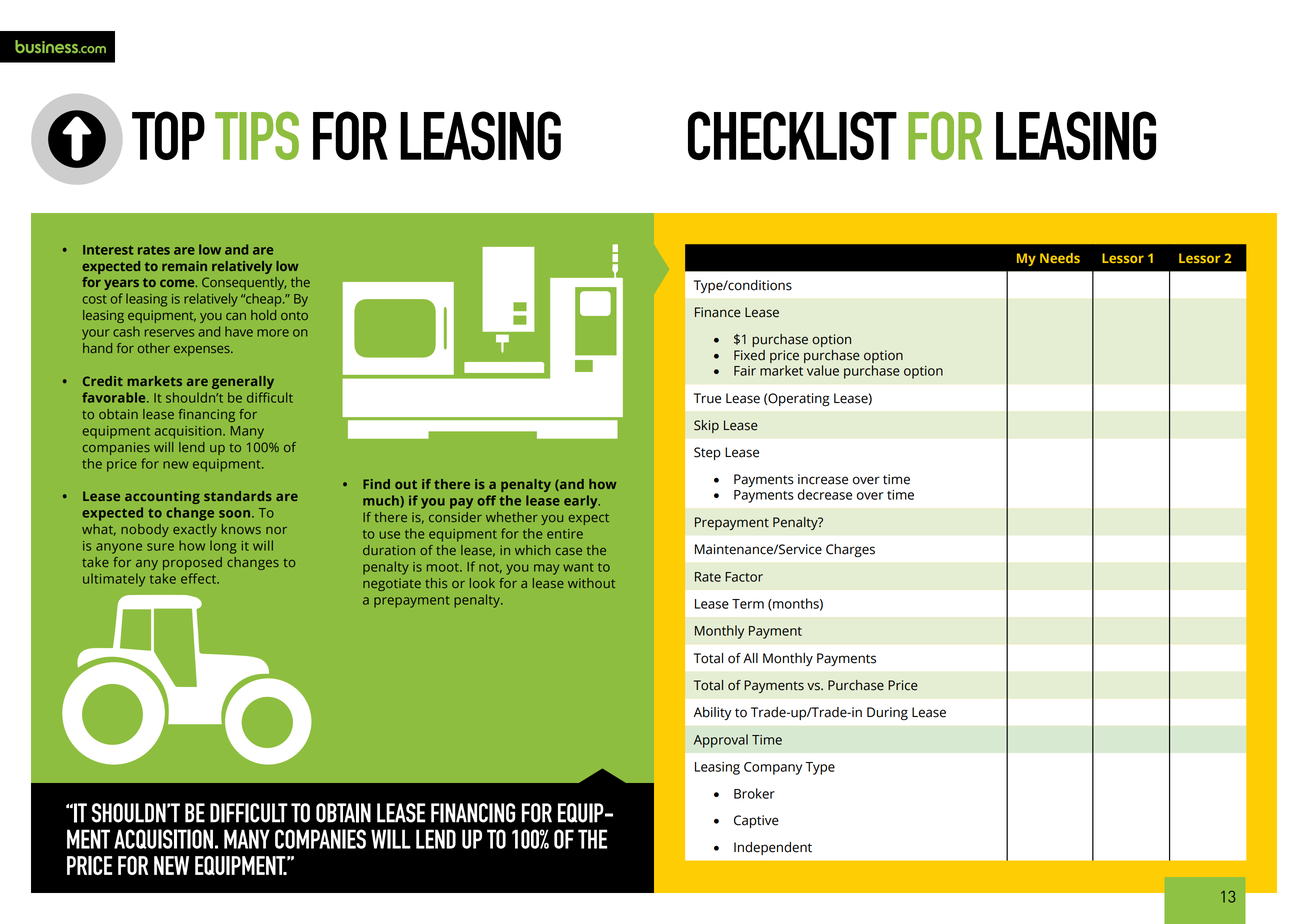 The width and height of the screenshot is (1308, 924). I want to click on TOP, so click(168, 135).
